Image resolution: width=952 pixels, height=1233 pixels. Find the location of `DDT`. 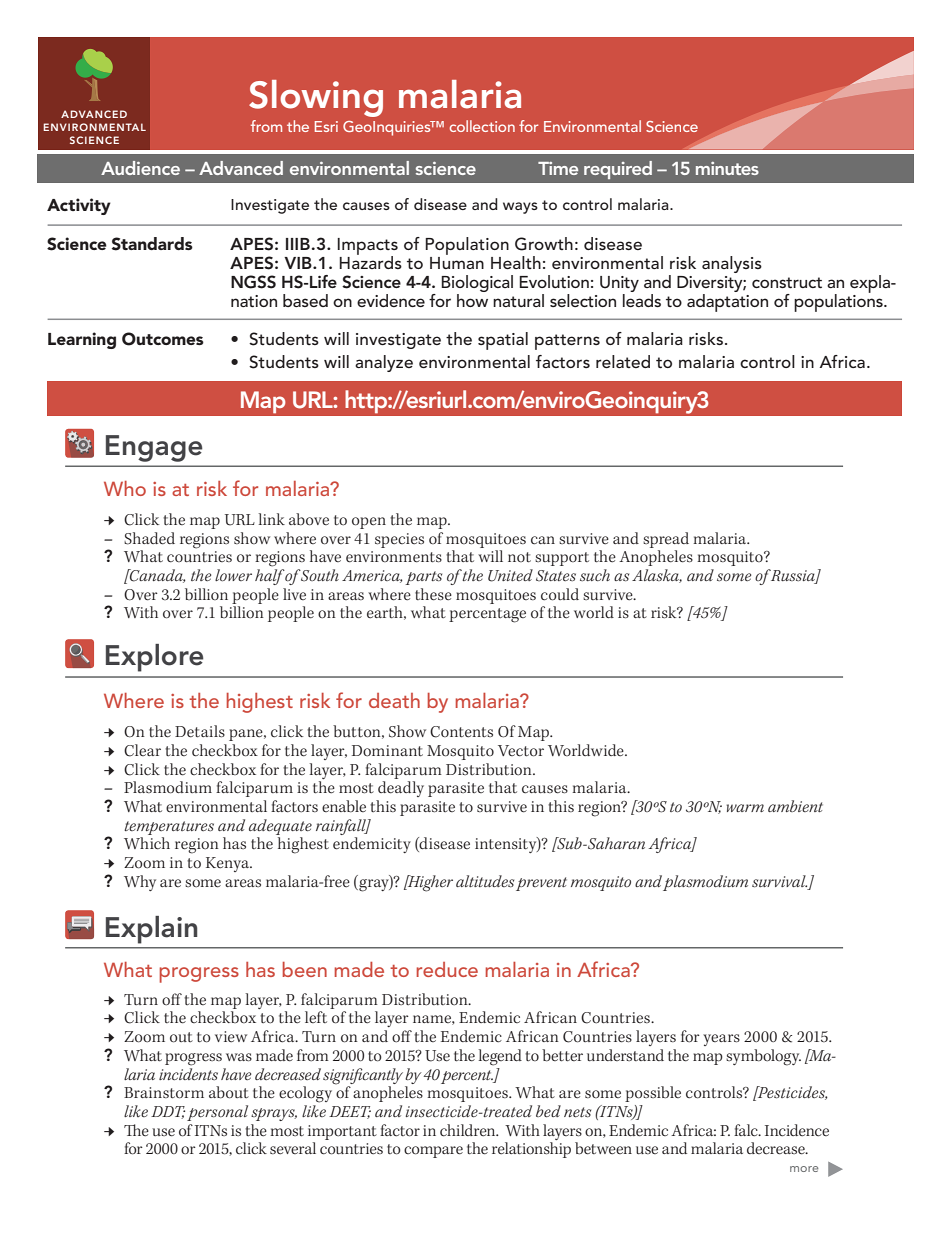

DDT is located at coordinates (168, 1112).
